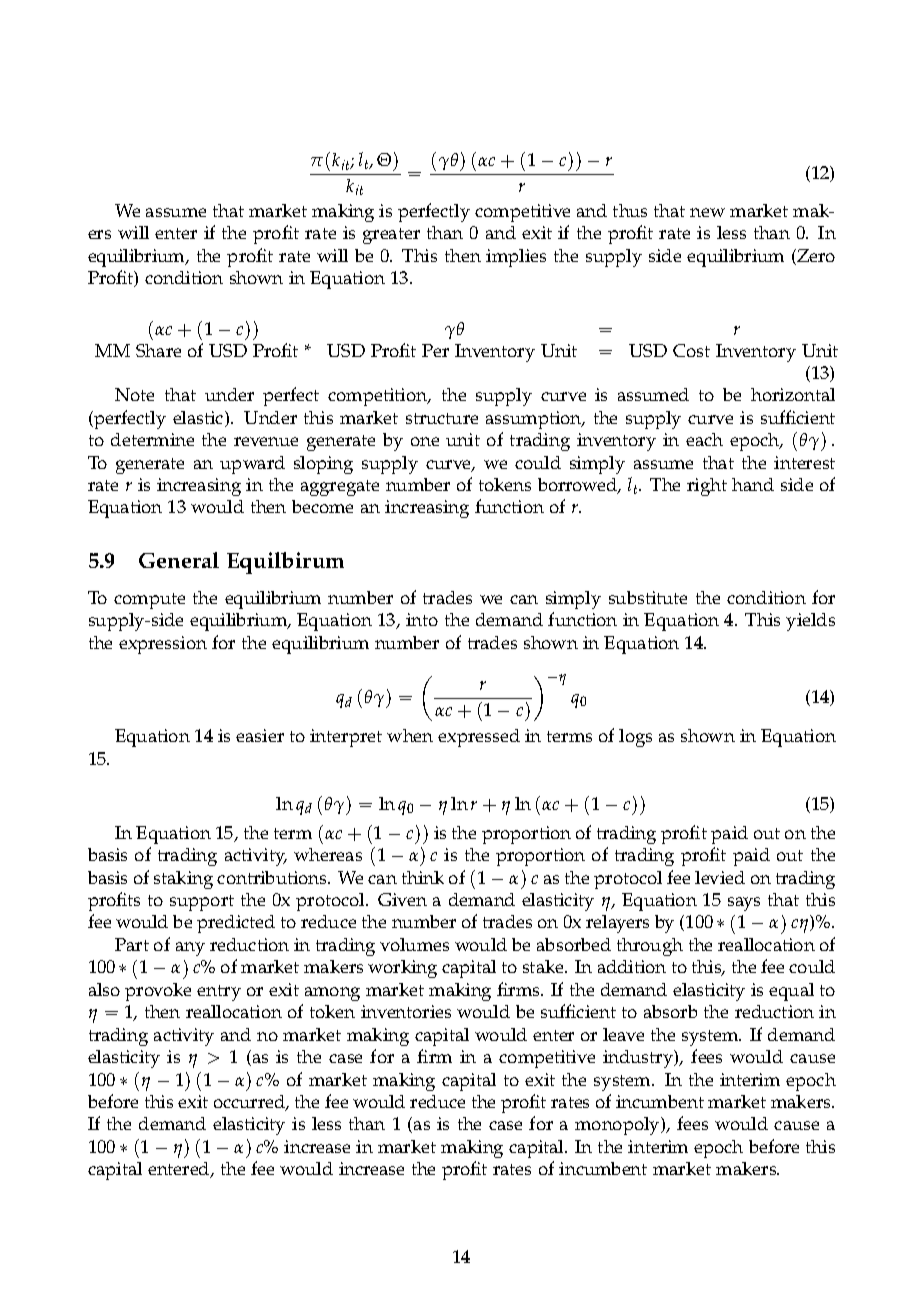  I want to click on substitute, so click(648, 597).
